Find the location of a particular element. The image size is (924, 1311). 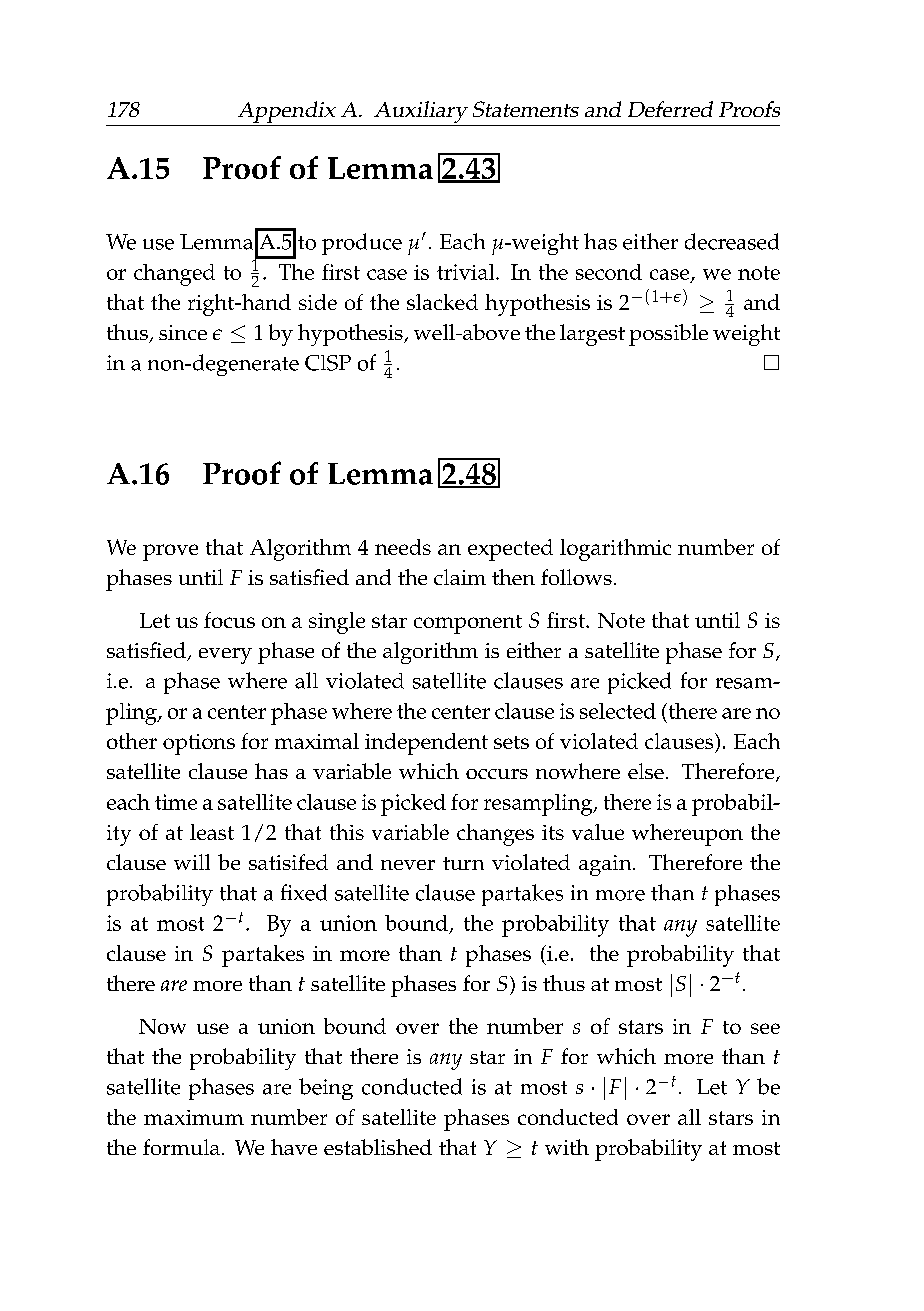

logarithmic is located at coordinates (615, 550).
